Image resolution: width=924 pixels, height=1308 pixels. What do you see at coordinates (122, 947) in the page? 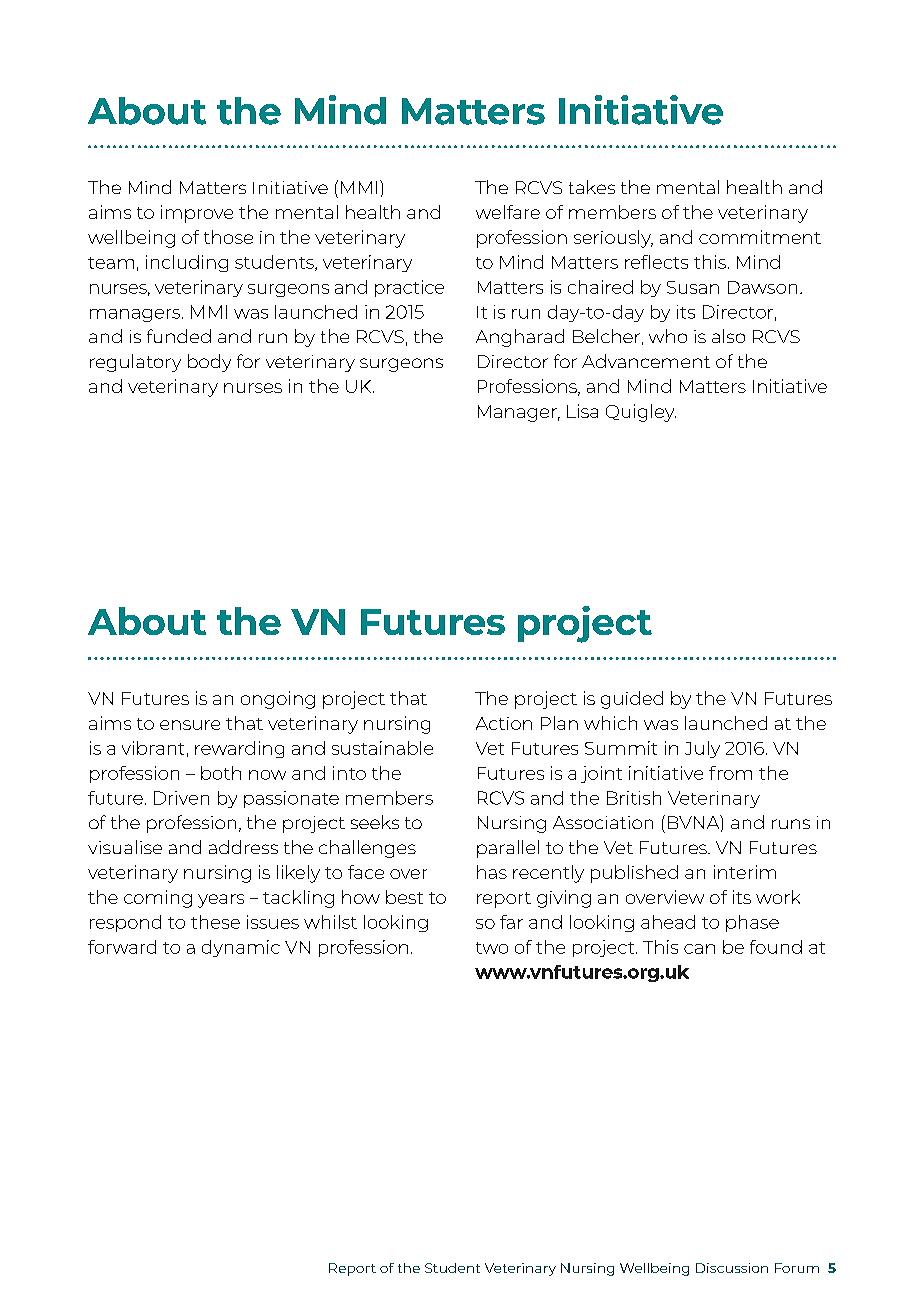
I see `forward` at bounding box center [122, 947].
